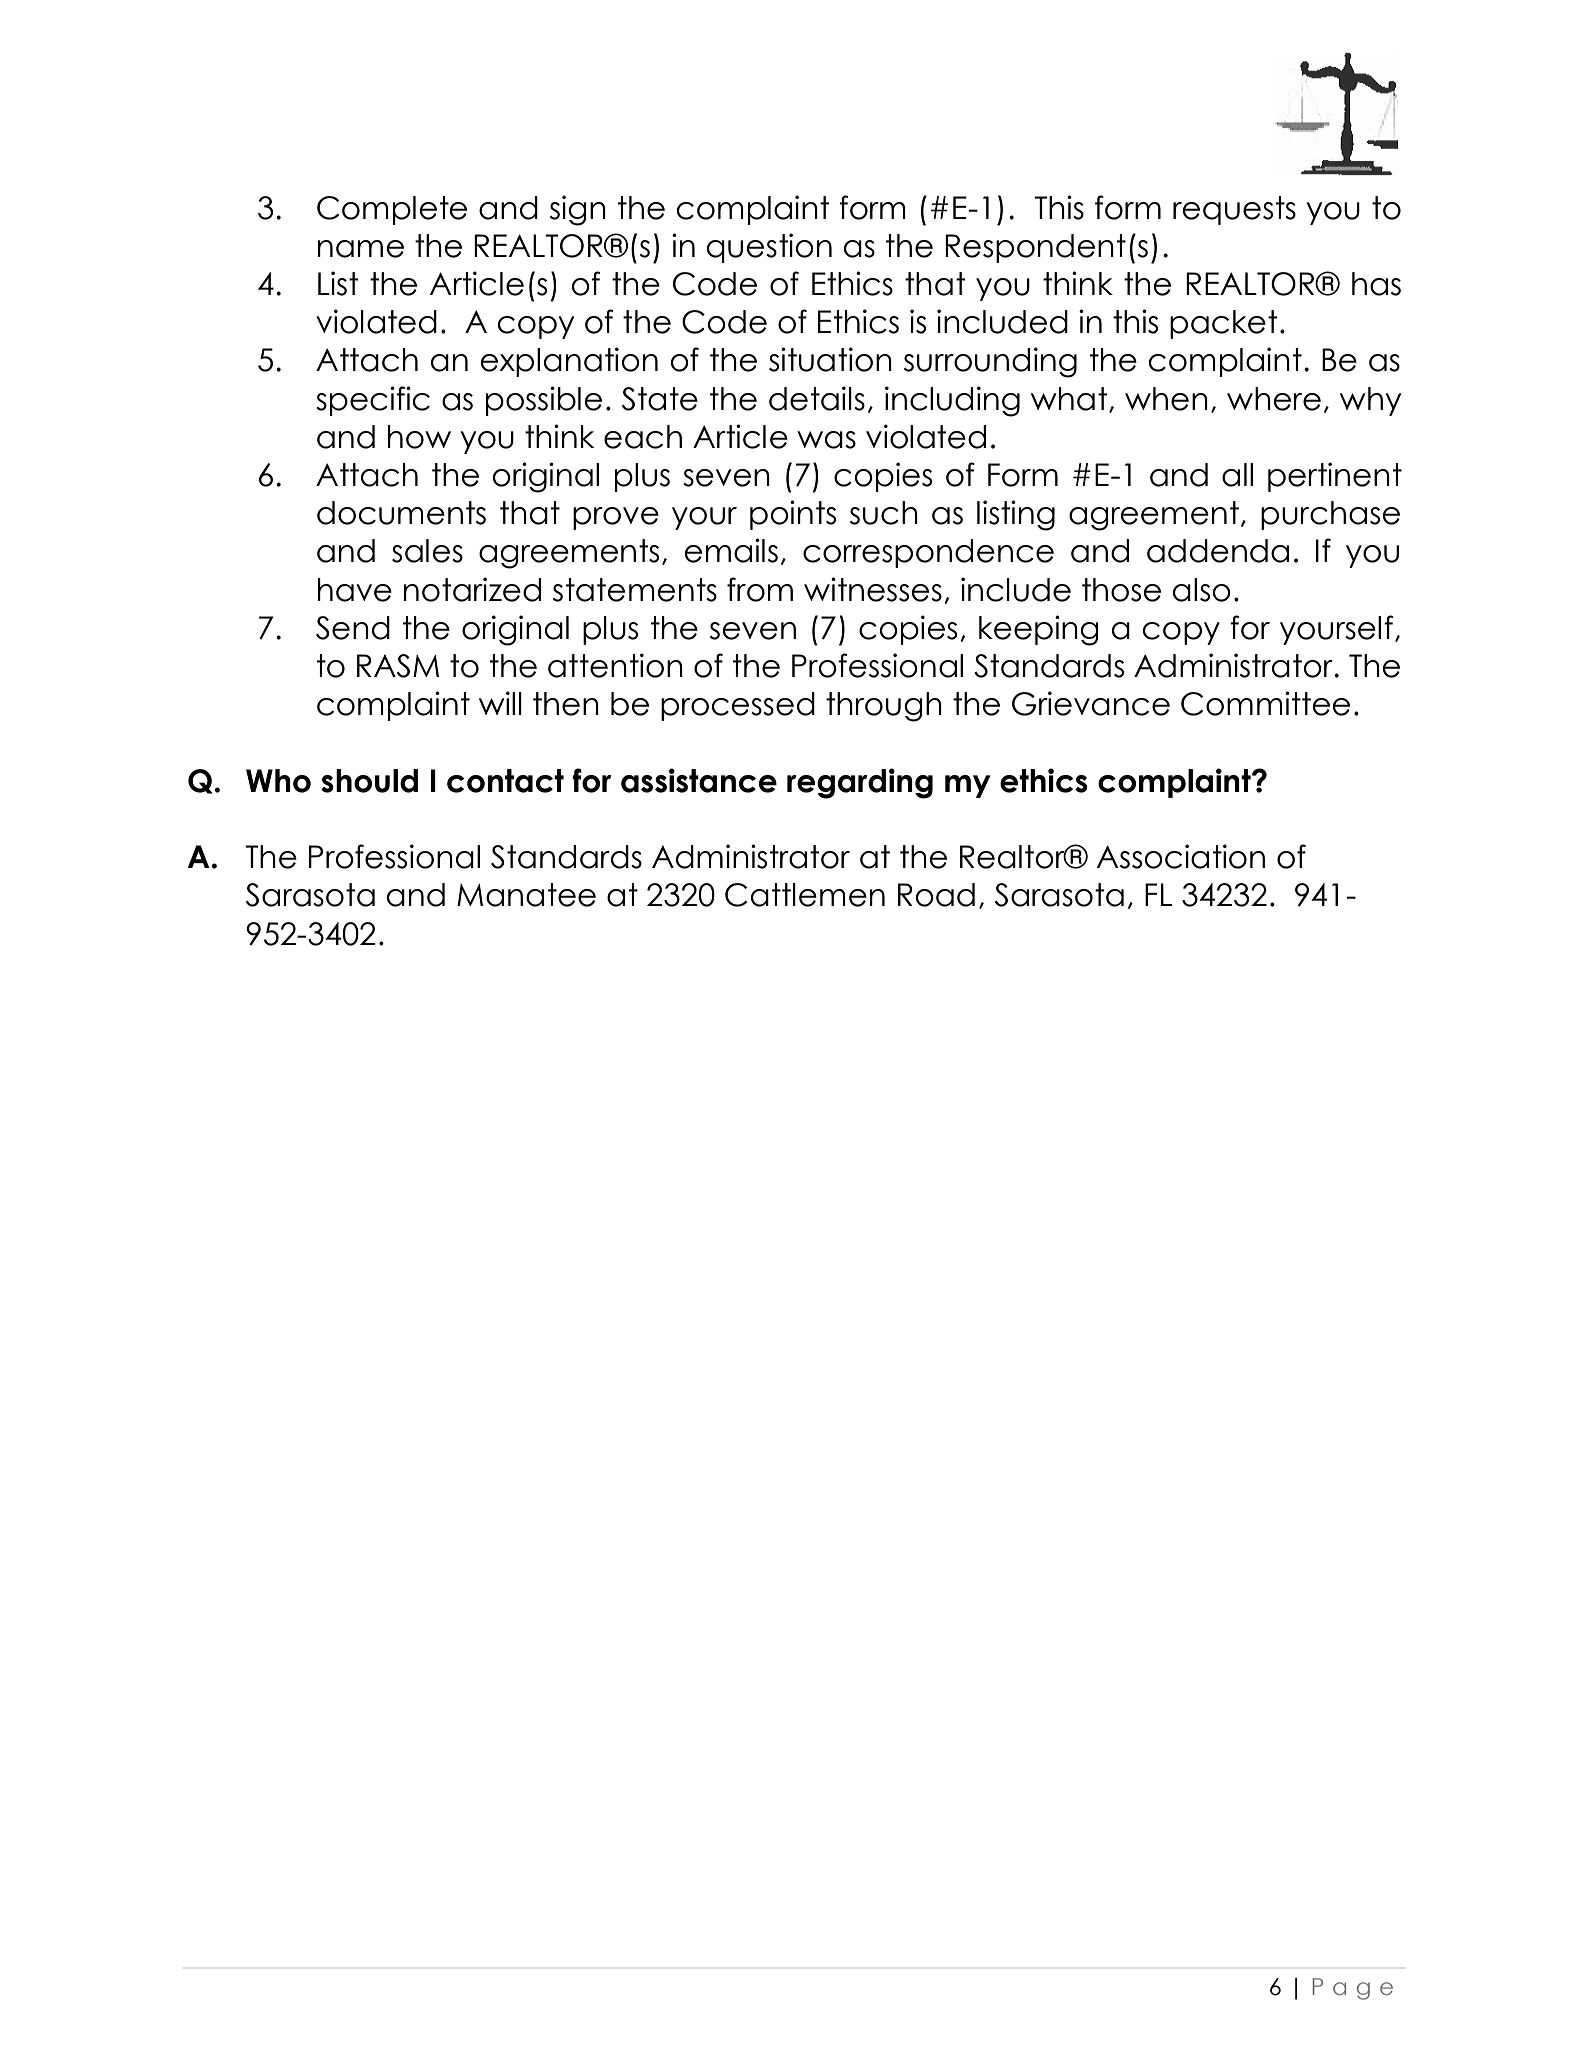  I want to click on emails, so click(731, 550).
